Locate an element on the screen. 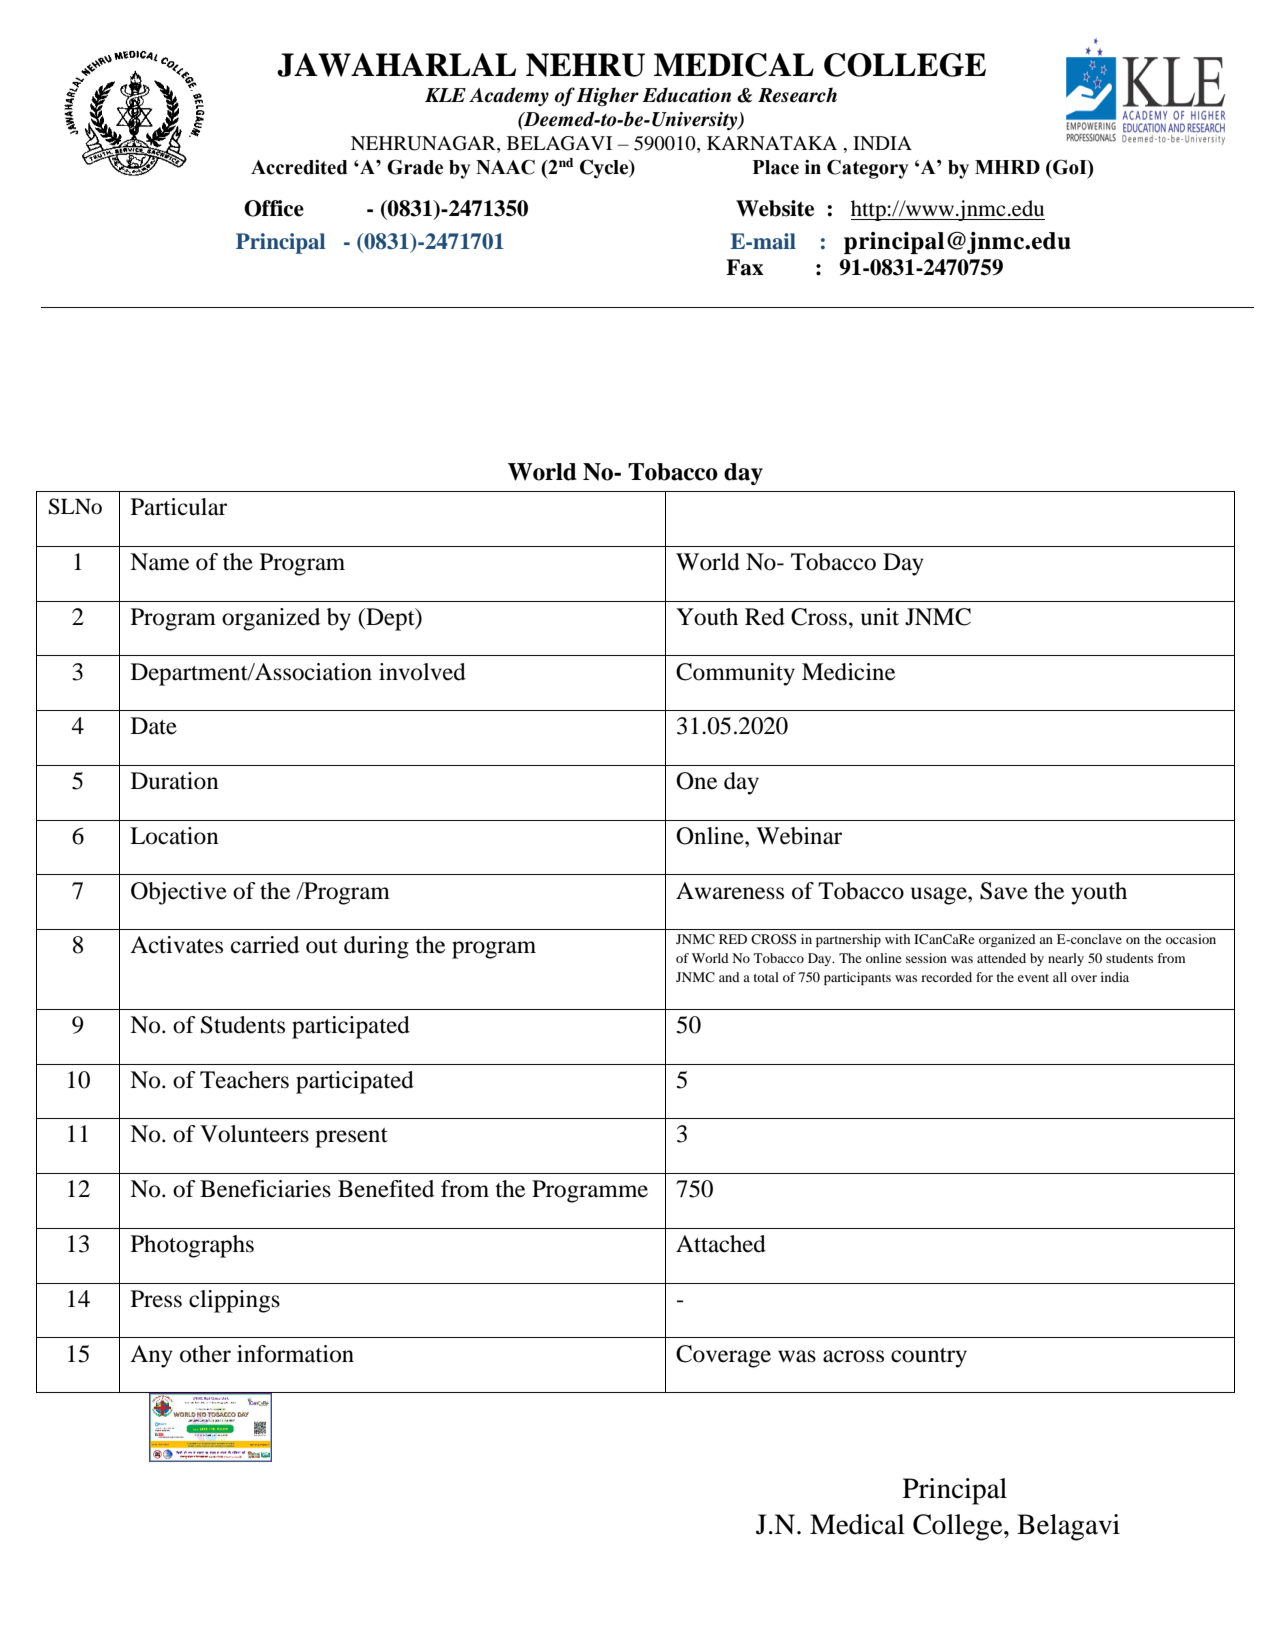 The height and width of the screenshot is (1645, 1271). and is located at coordinates (729, 977).
